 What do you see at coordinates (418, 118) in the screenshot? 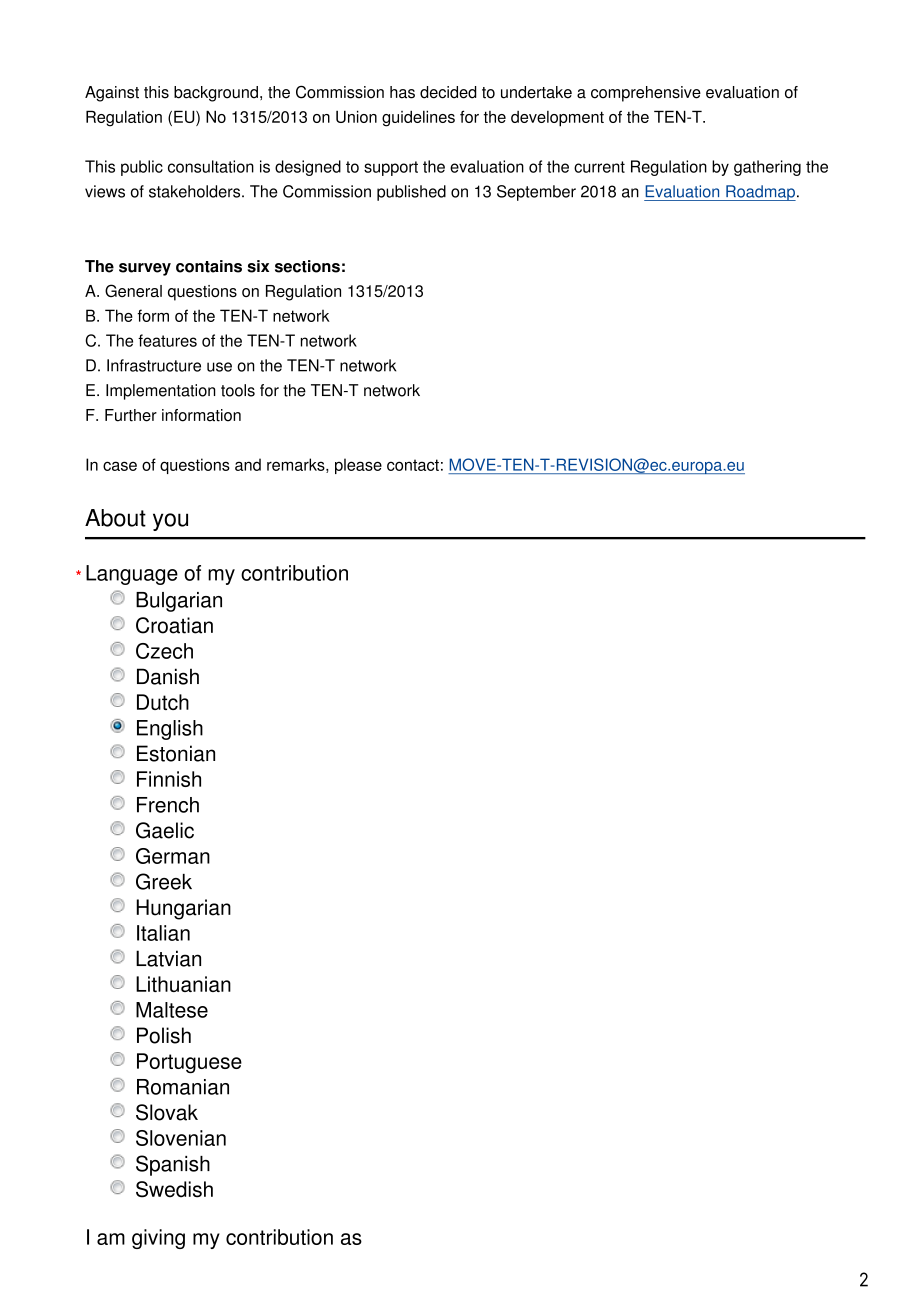
I see `guidelines` at bounding box center [418, 118].
